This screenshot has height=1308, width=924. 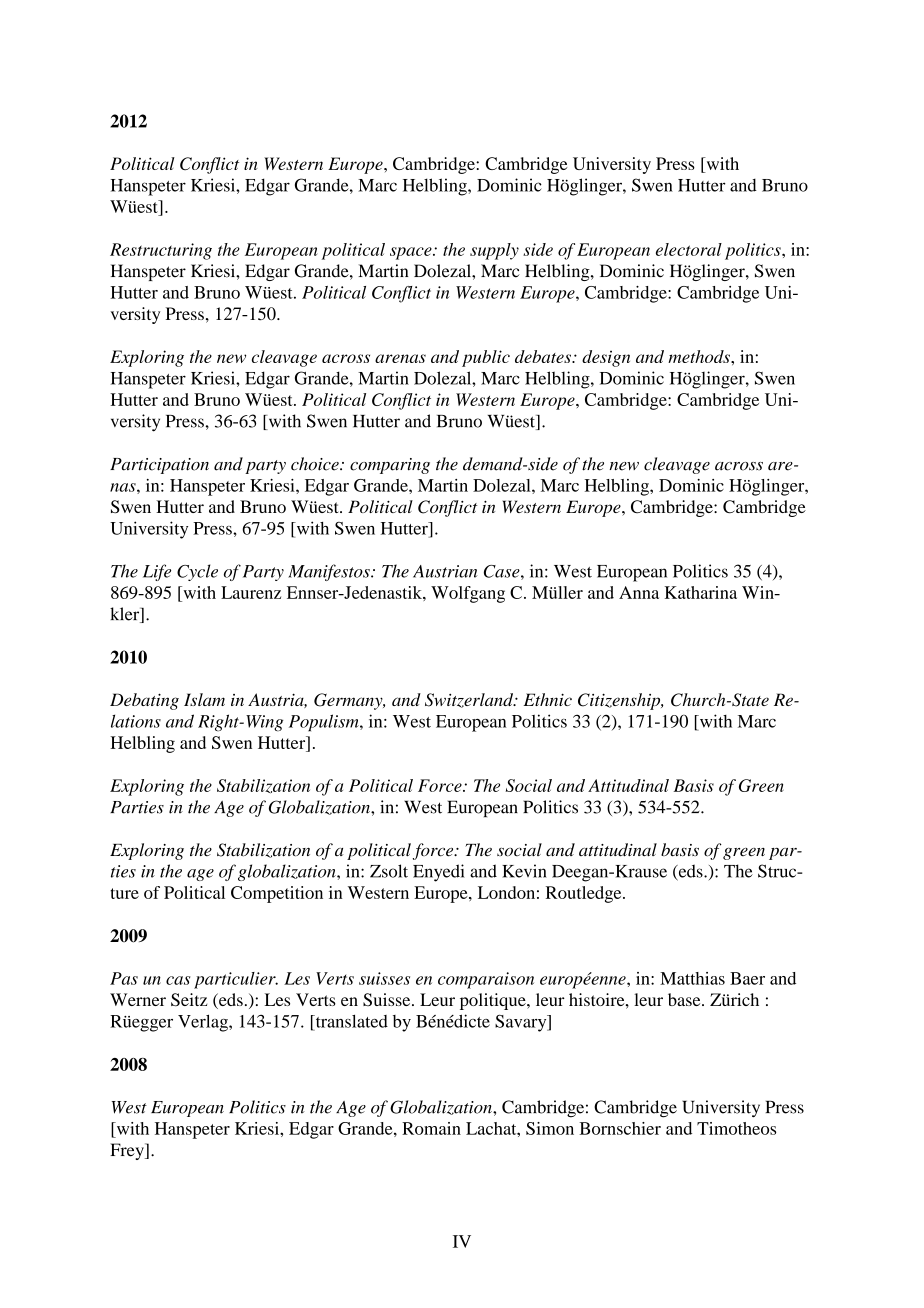 What do you see at coordinates (389, 871) in the screenshot?
I see `Zsolt` at bounding box center [389, 871].
